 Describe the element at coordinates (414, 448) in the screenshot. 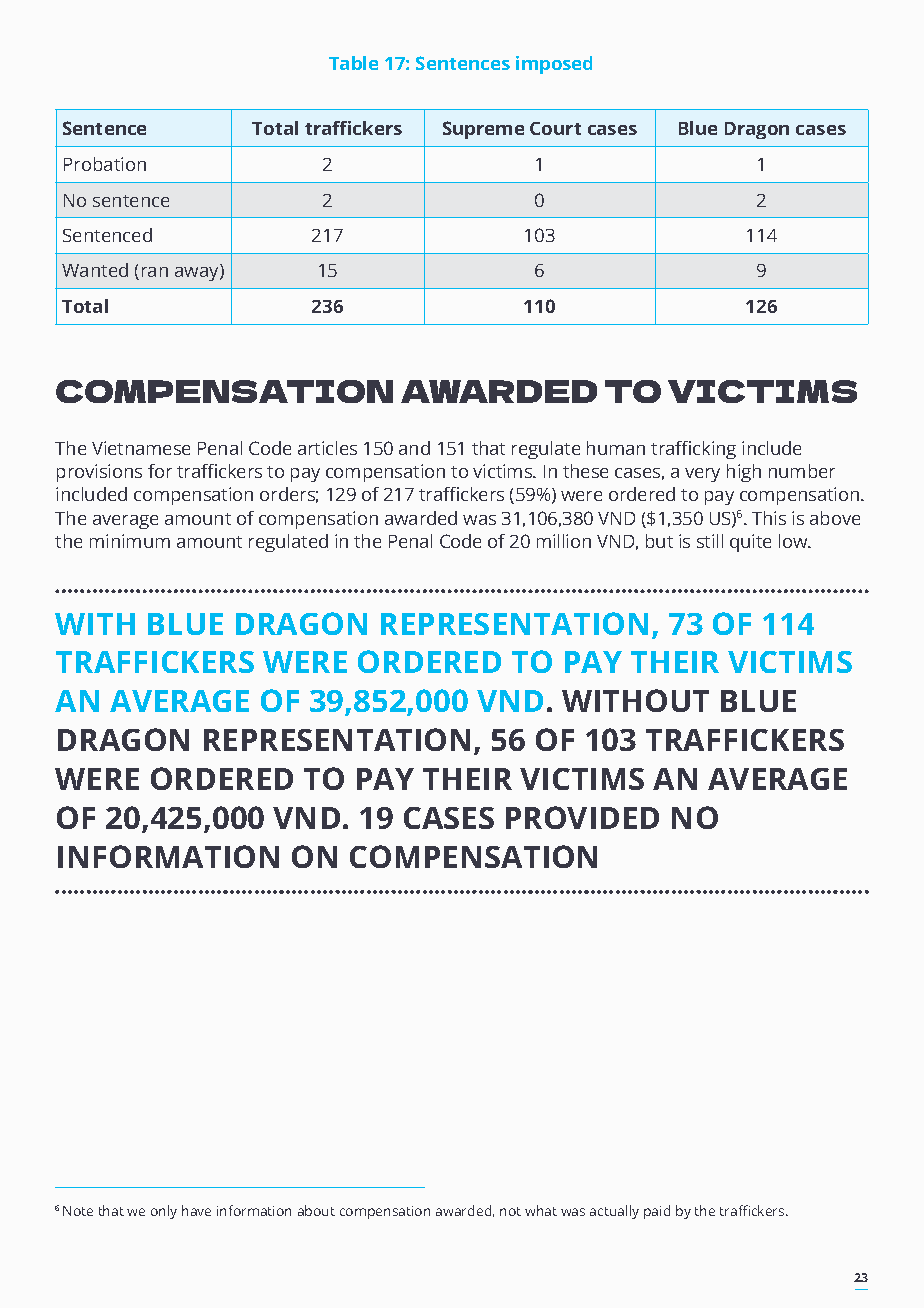

I see `and` at that location.
